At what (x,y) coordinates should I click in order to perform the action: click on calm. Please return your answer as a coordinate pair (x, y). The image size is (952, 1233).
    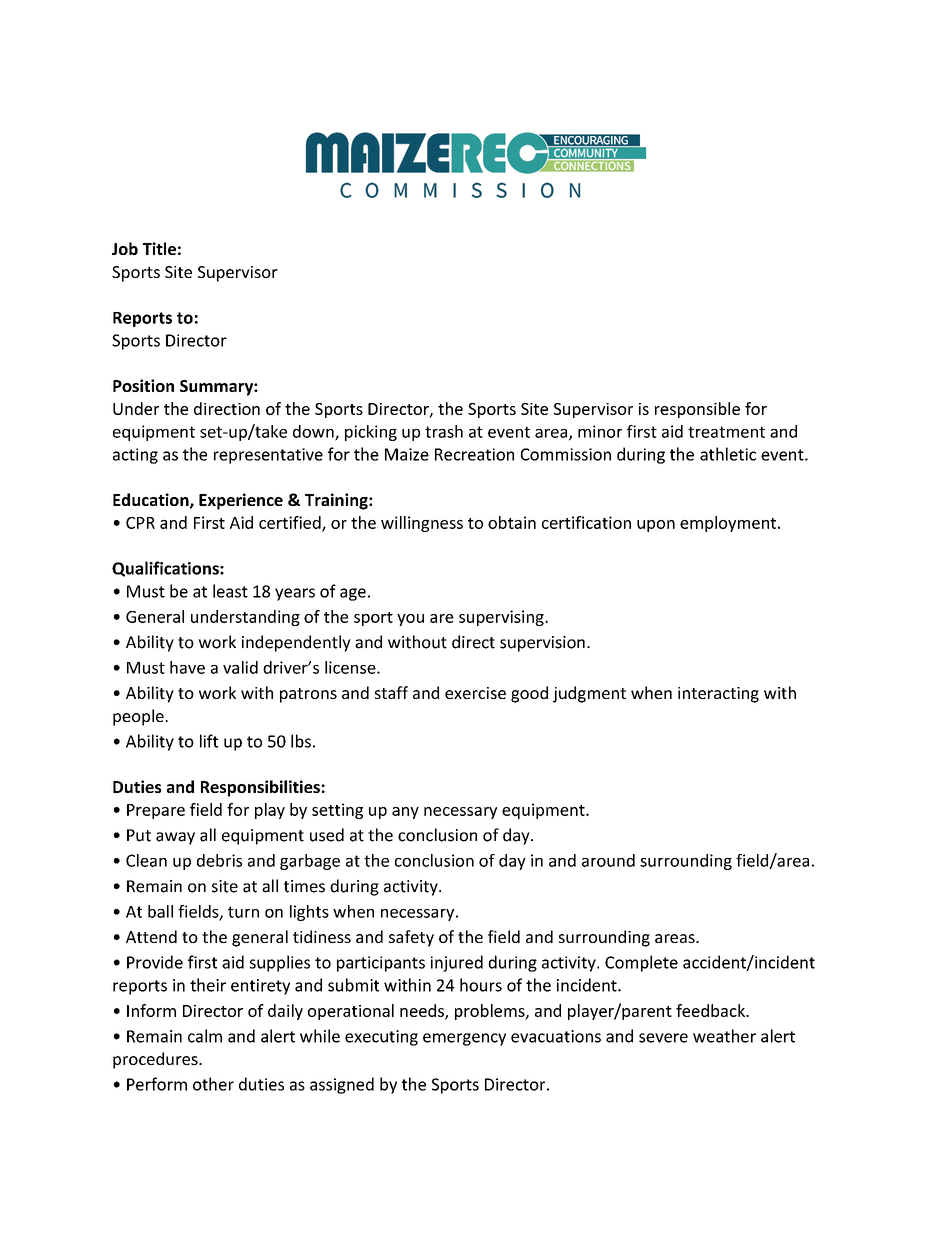
    Looking at the image, I should click on (205, 1036).
